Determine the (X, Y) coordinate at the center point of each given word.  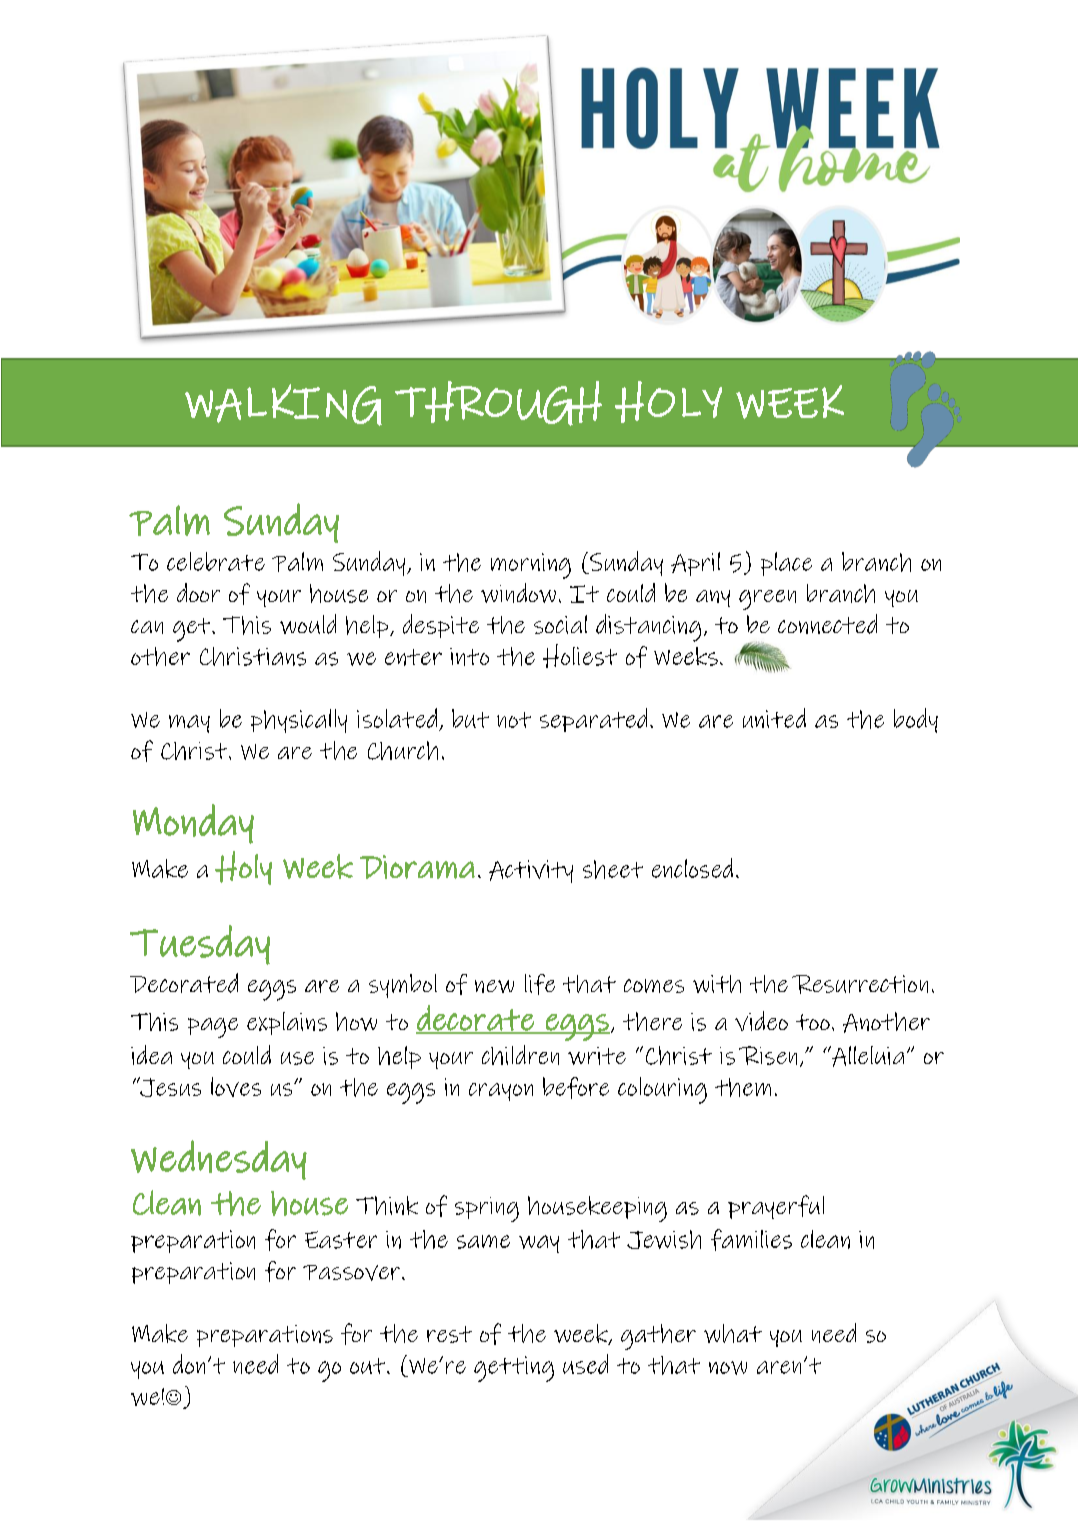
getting (514, 1369)
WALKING (283, 405)
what (733, 1333)
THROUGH (498, 403)
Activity (531, 871)
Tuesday (200, 945)
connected (827, 624)
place (786, 564)
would (308, 624)
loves (236, 1087)
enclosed (692, 868)
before (576, 1088)
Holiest (580, 656)
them (743, 1087)
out (369, 1366)
